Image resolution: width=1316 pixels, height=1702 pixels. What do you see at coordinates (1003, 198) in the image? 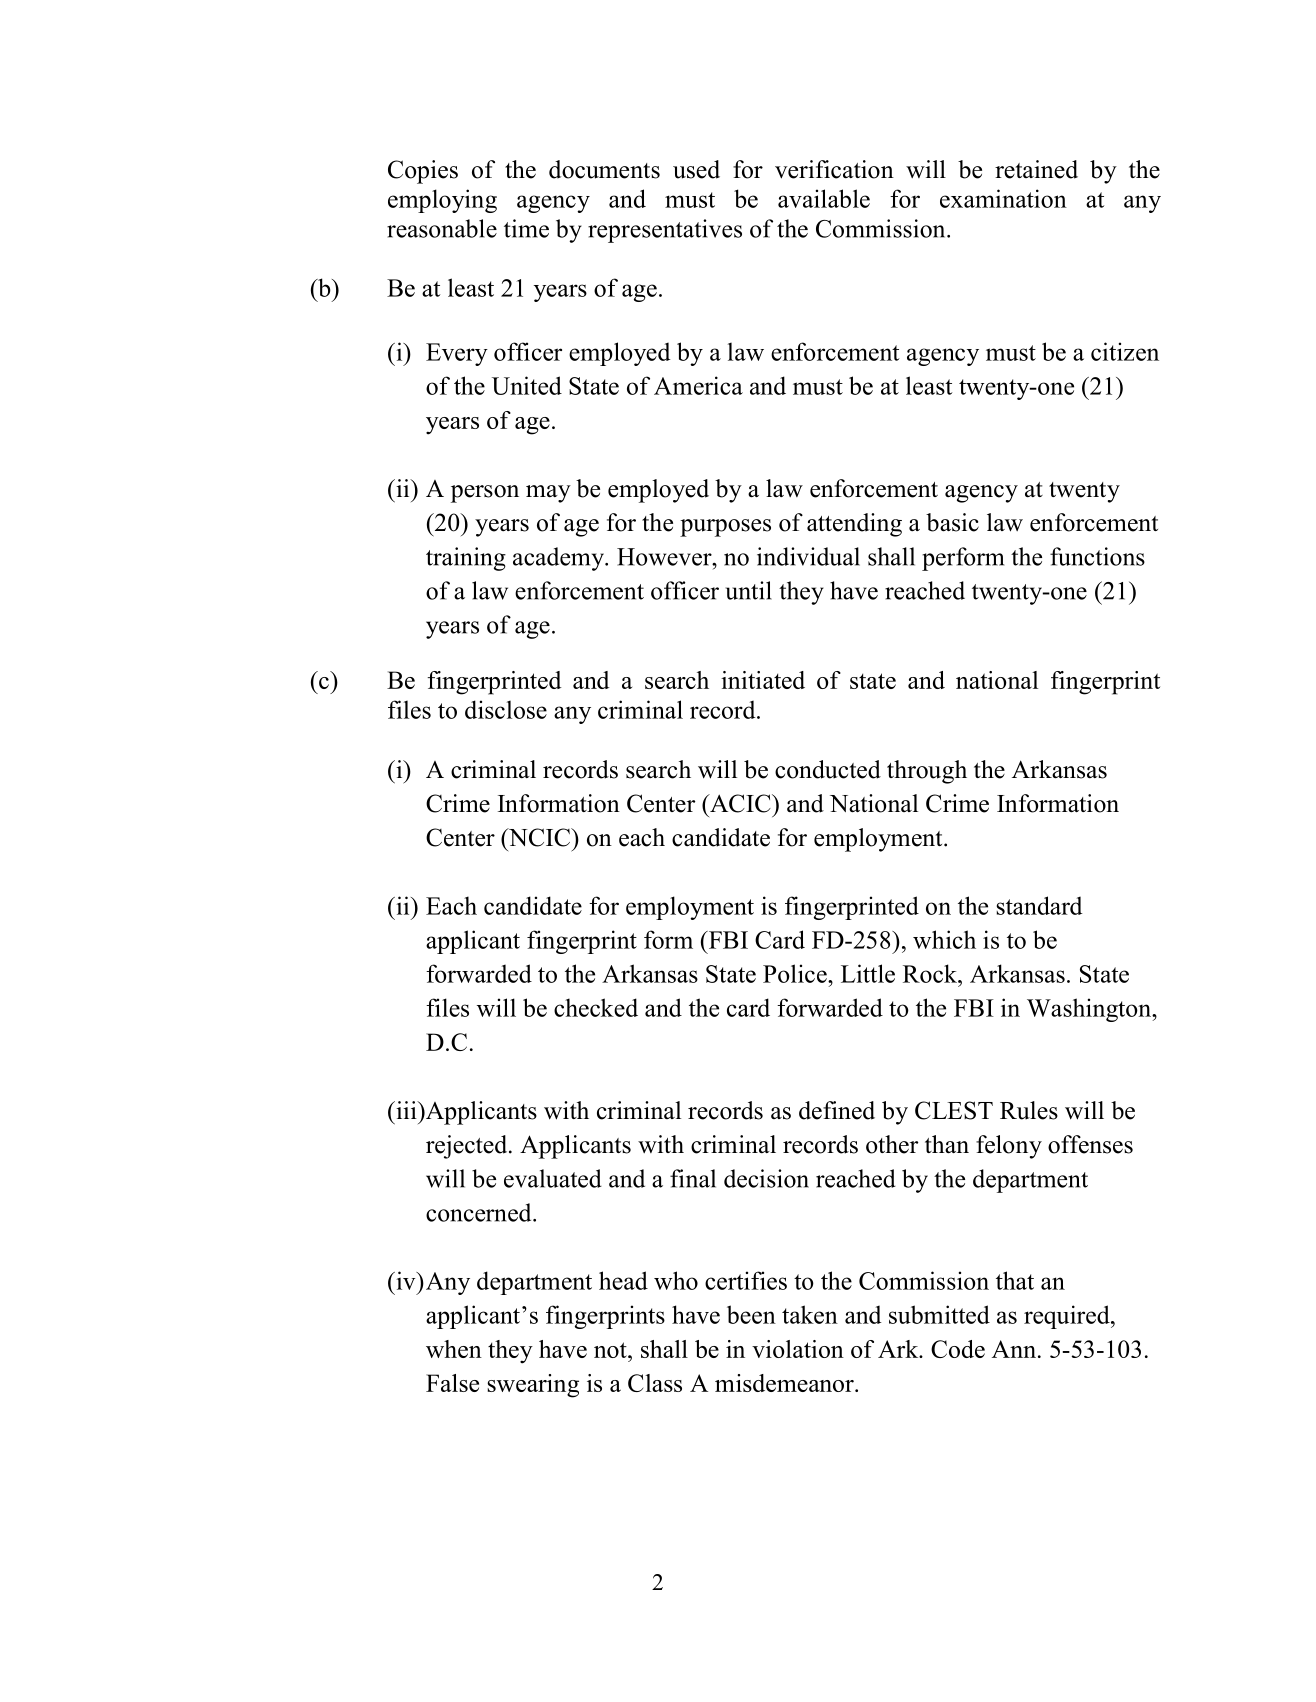
I see `examination` at bounding box center [1003, 198].
